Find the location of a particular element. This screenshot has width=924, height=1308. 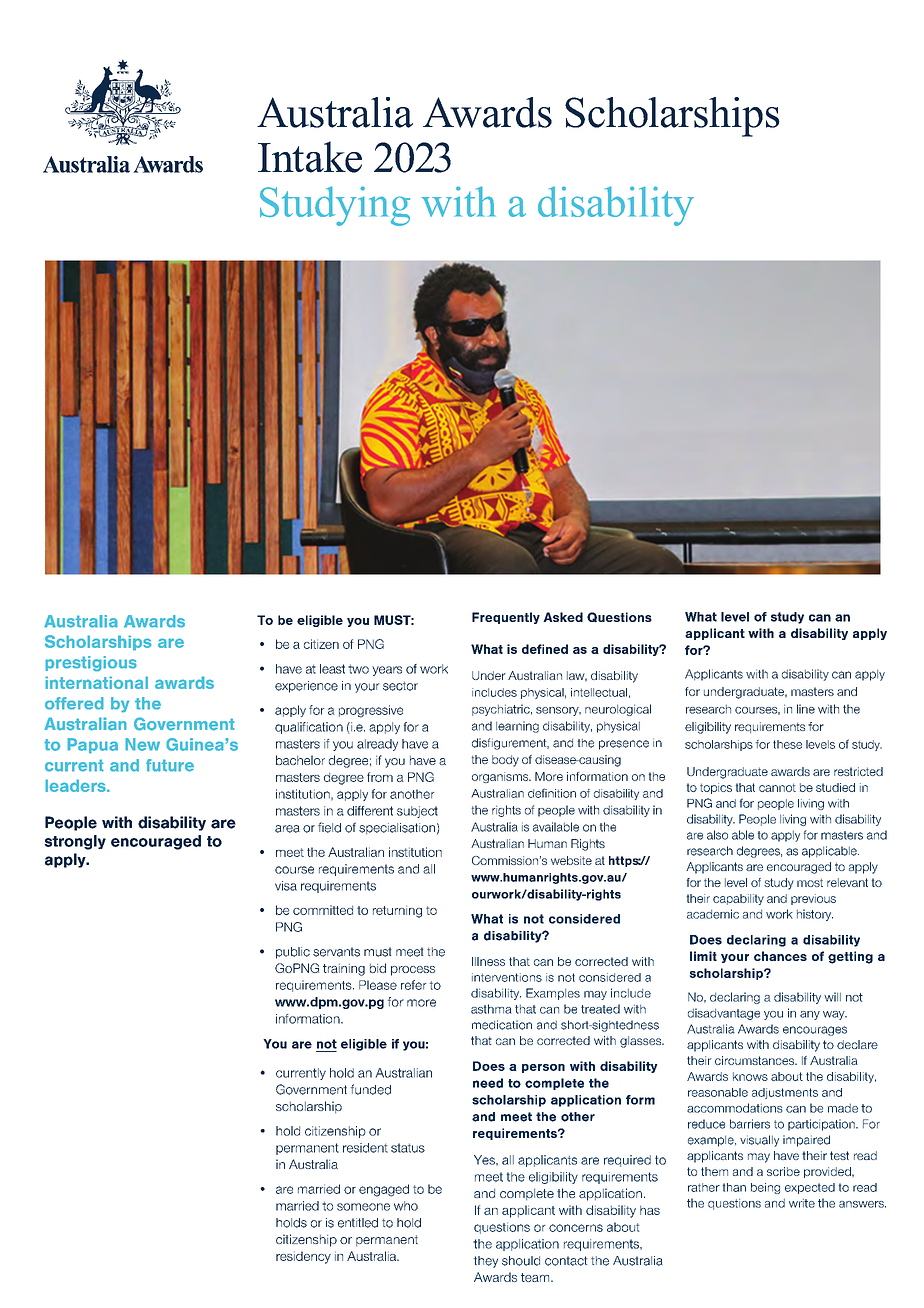

Intake is located at coordinates (310, 157).
